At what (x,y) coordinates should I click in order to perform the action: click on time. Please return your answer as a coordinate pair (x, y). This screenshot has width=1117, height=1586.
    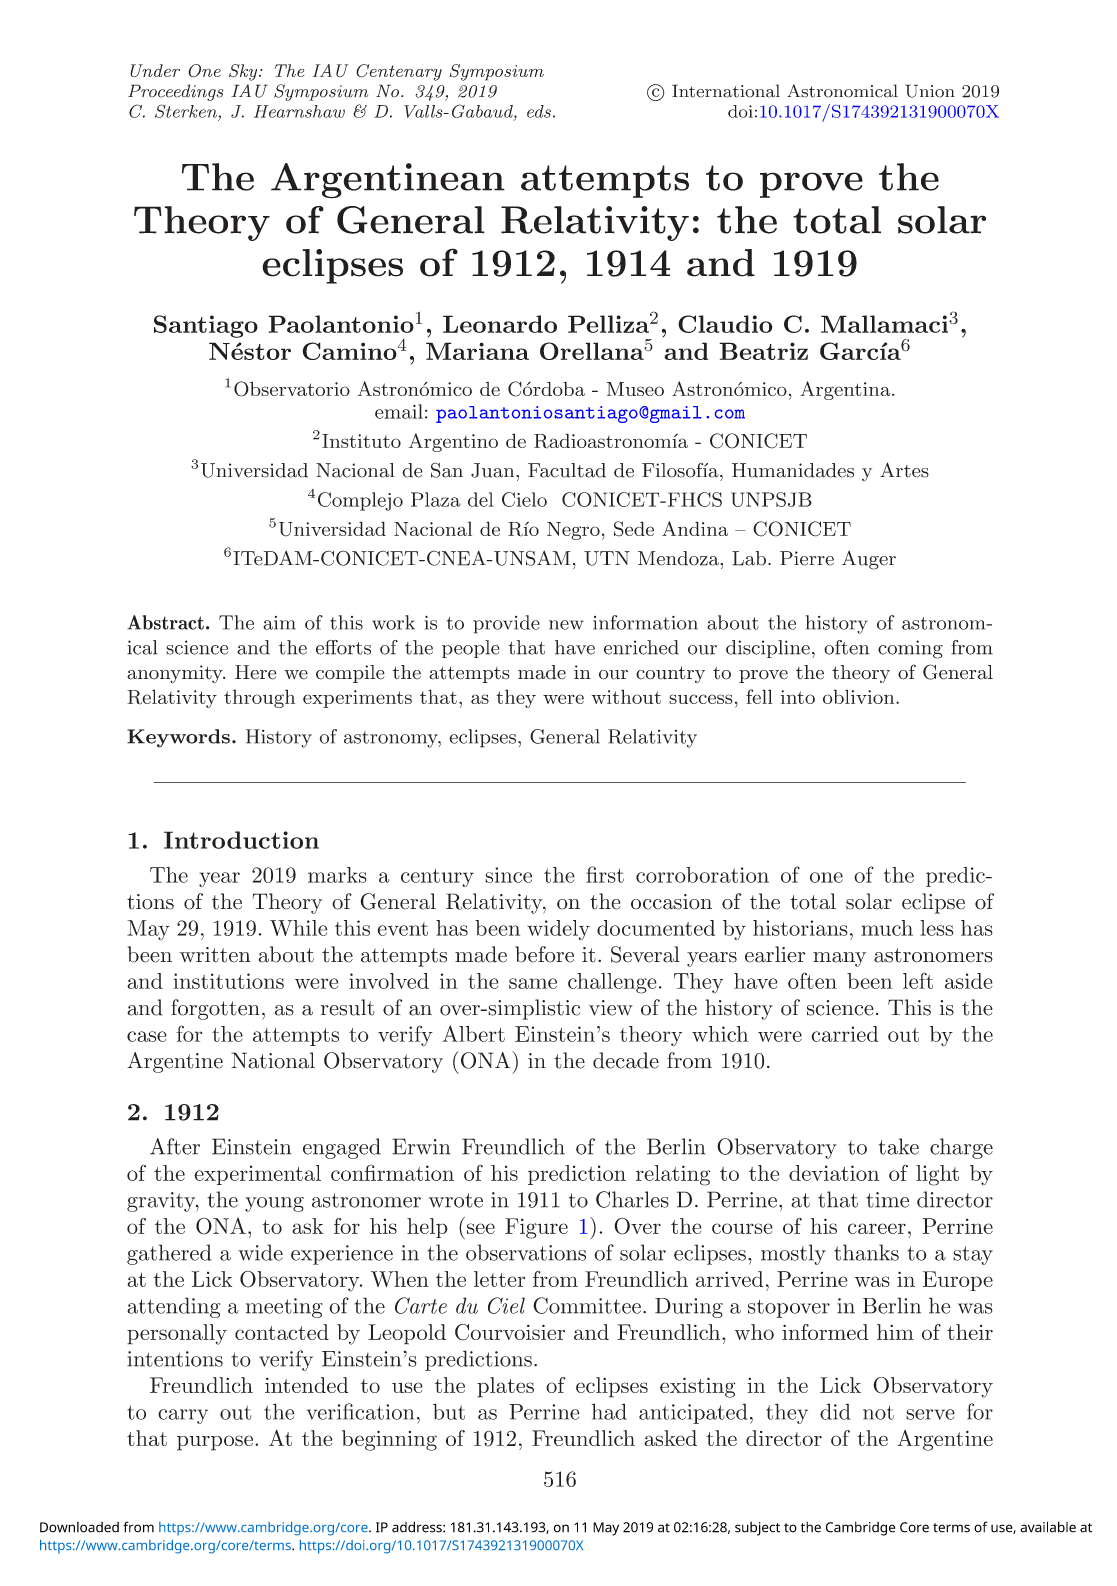
    Looking at the image, I should click on (887, 1200).
